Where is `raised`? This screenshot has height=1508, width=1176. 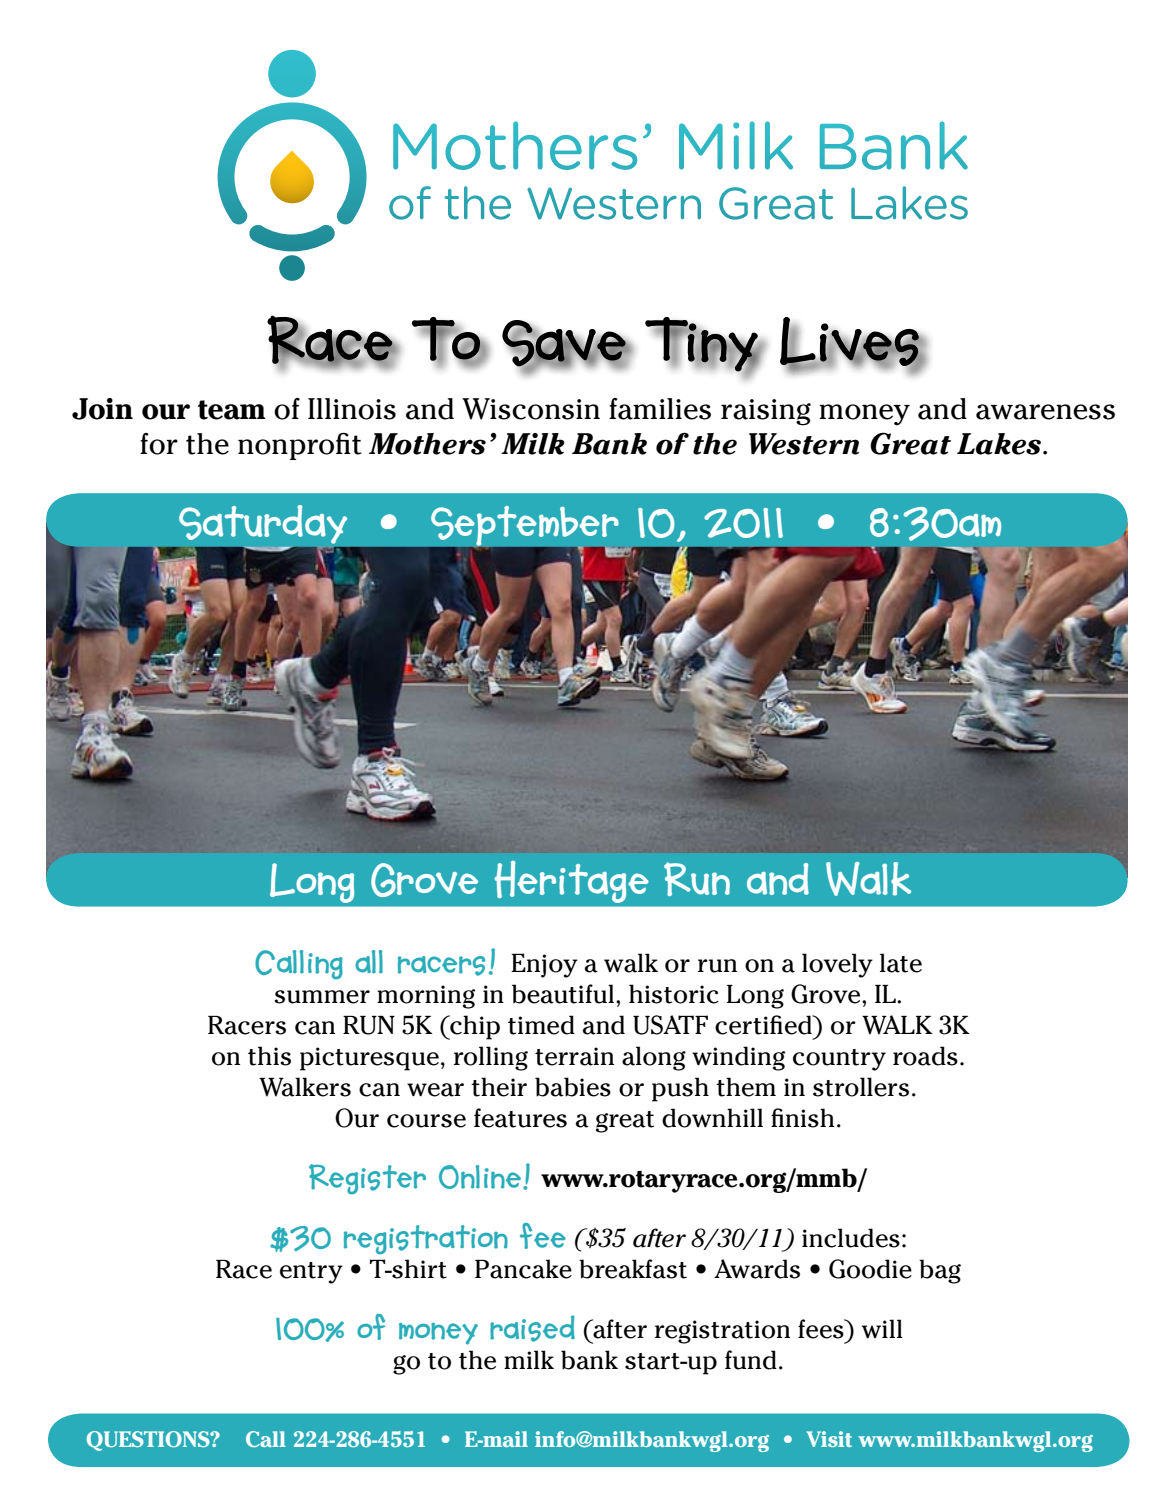 raised is located at coordinates (532, 1328).
